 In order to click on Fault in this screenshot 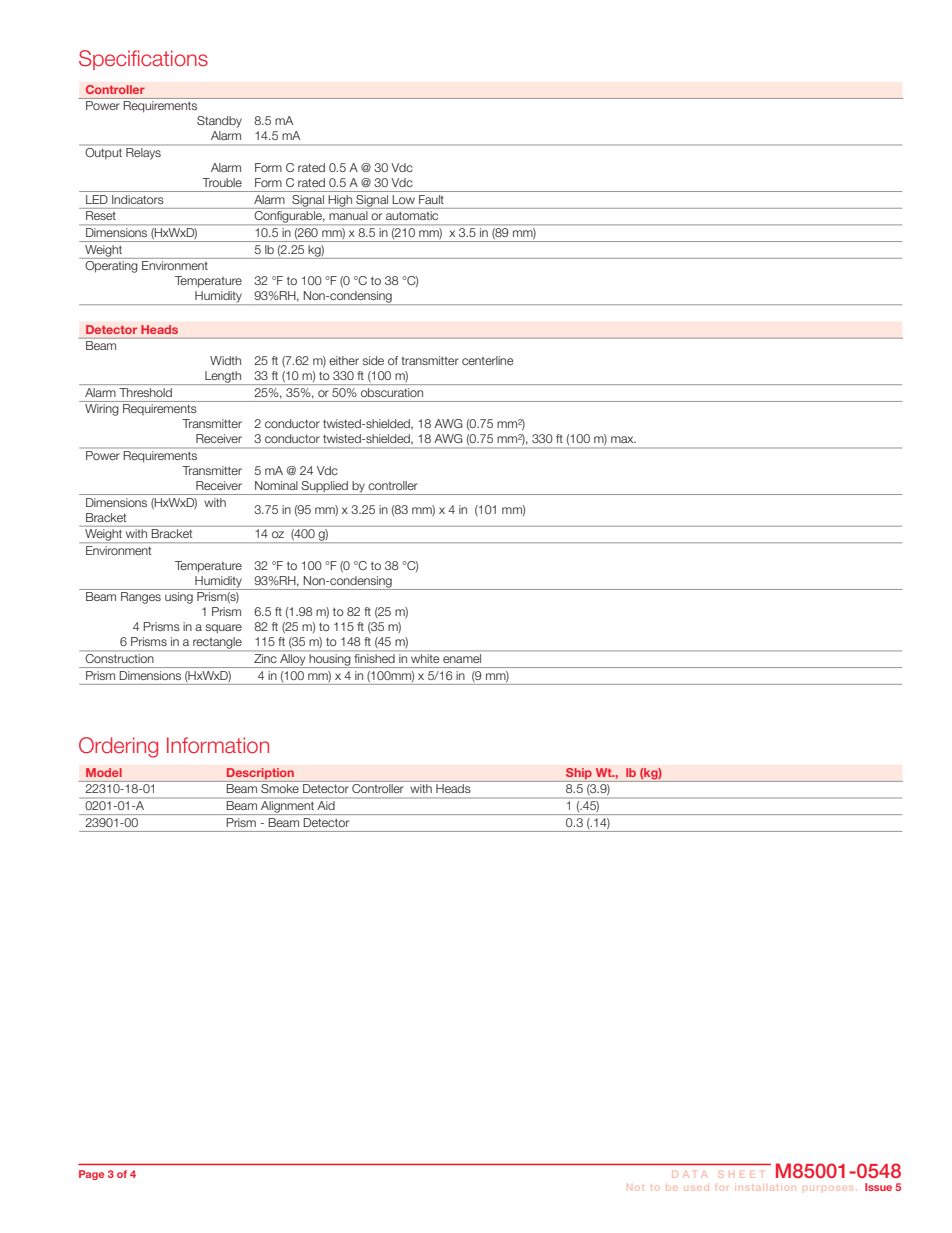, I will do `click(431, 199)`.
